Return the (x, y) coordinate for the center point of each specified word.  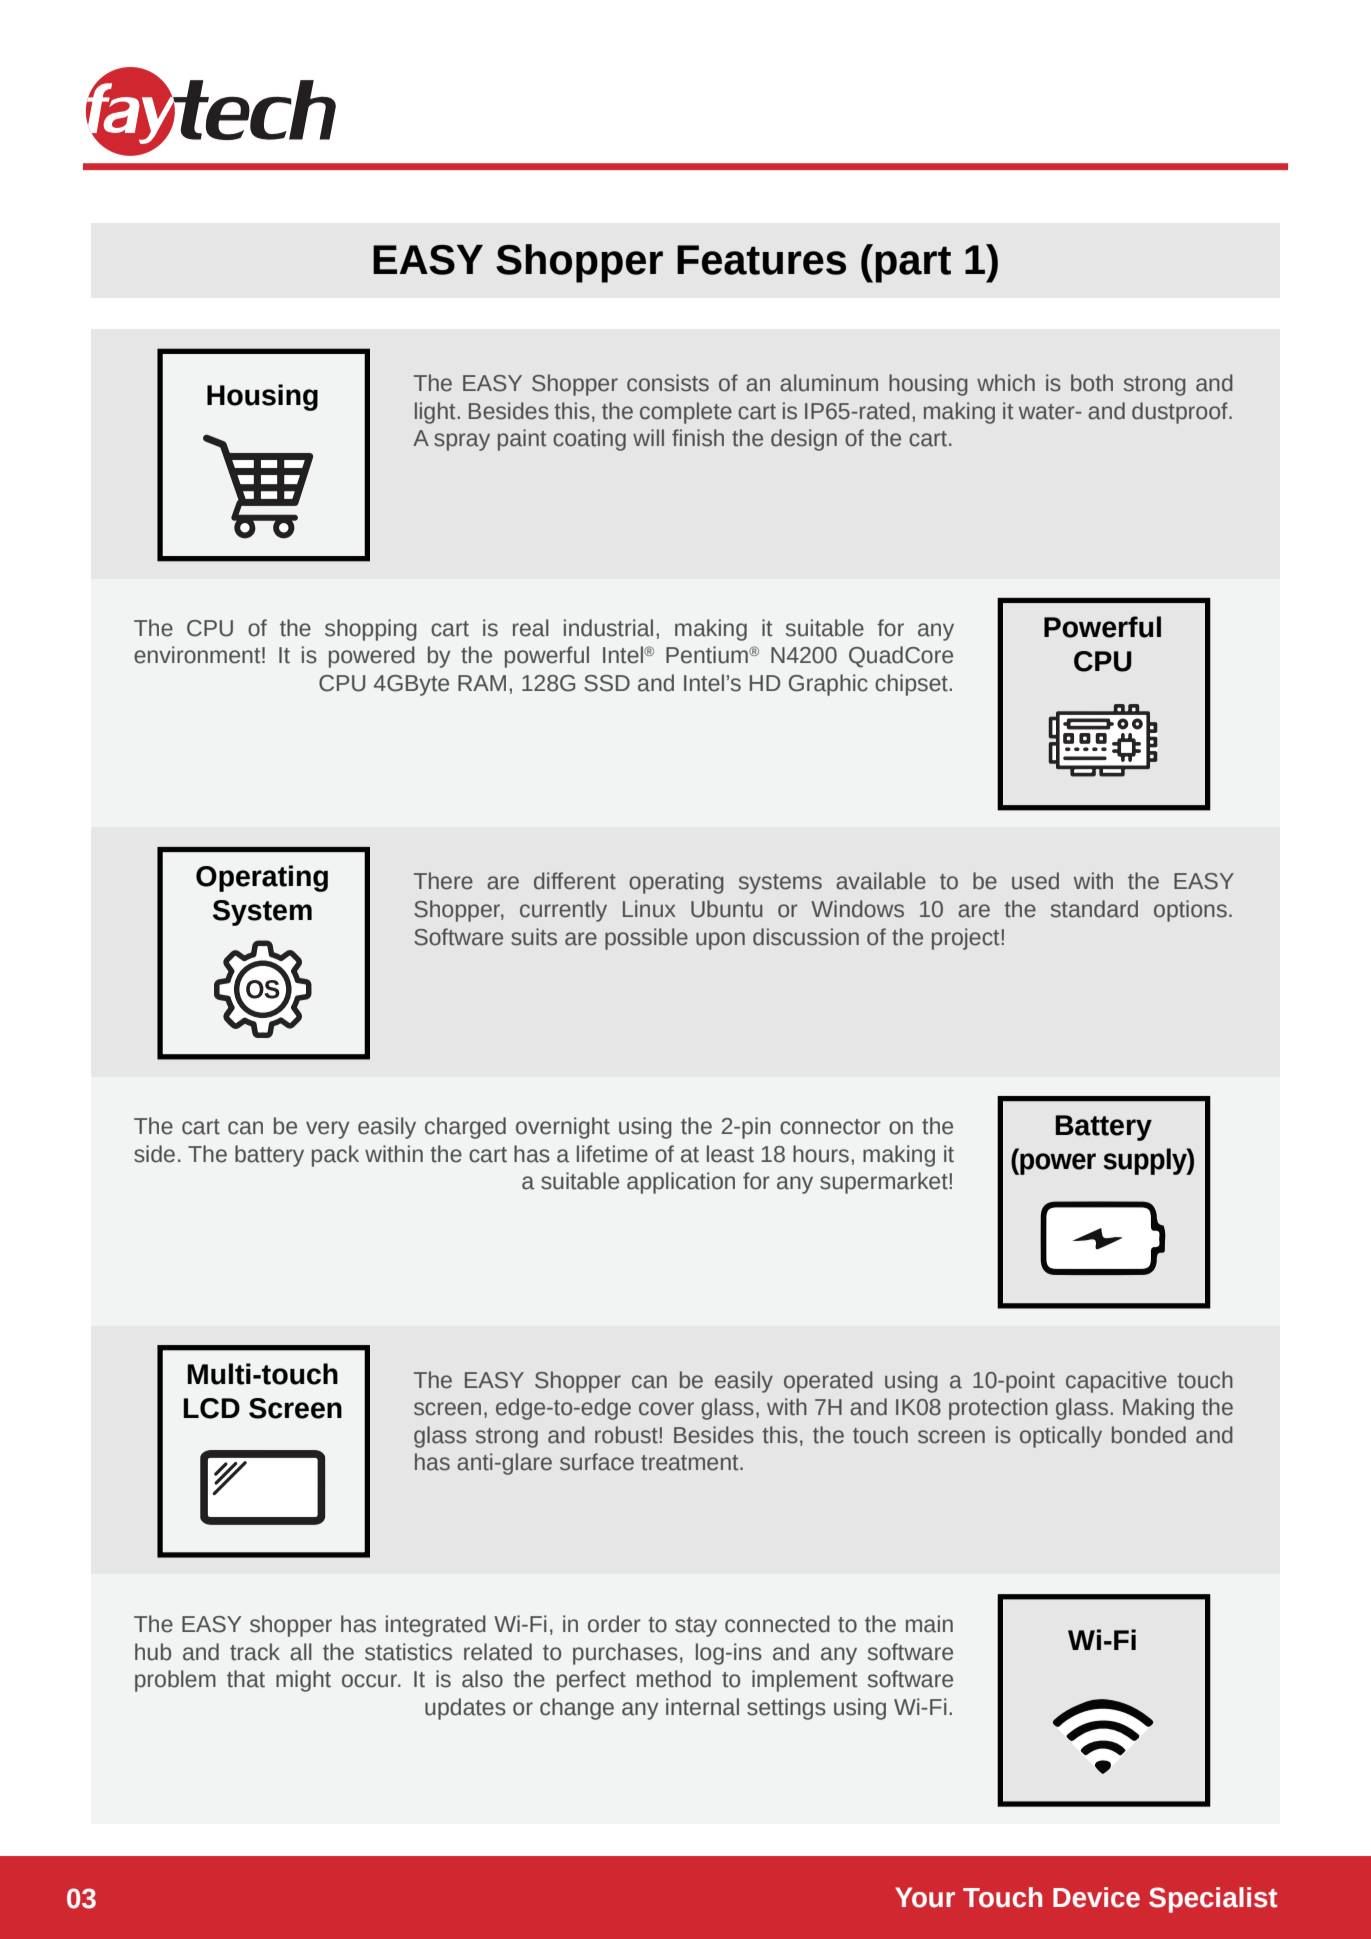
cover (666, 1409)
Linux (649, 909)
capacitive (1116, 1382)
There (443, 881)
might (303, 1681)
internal (702, 1707)
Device (1096, 1897)
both (1092, 383)
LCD (211, 1408)
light (435, 413)
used (1035, 881)
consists (668, 383)
